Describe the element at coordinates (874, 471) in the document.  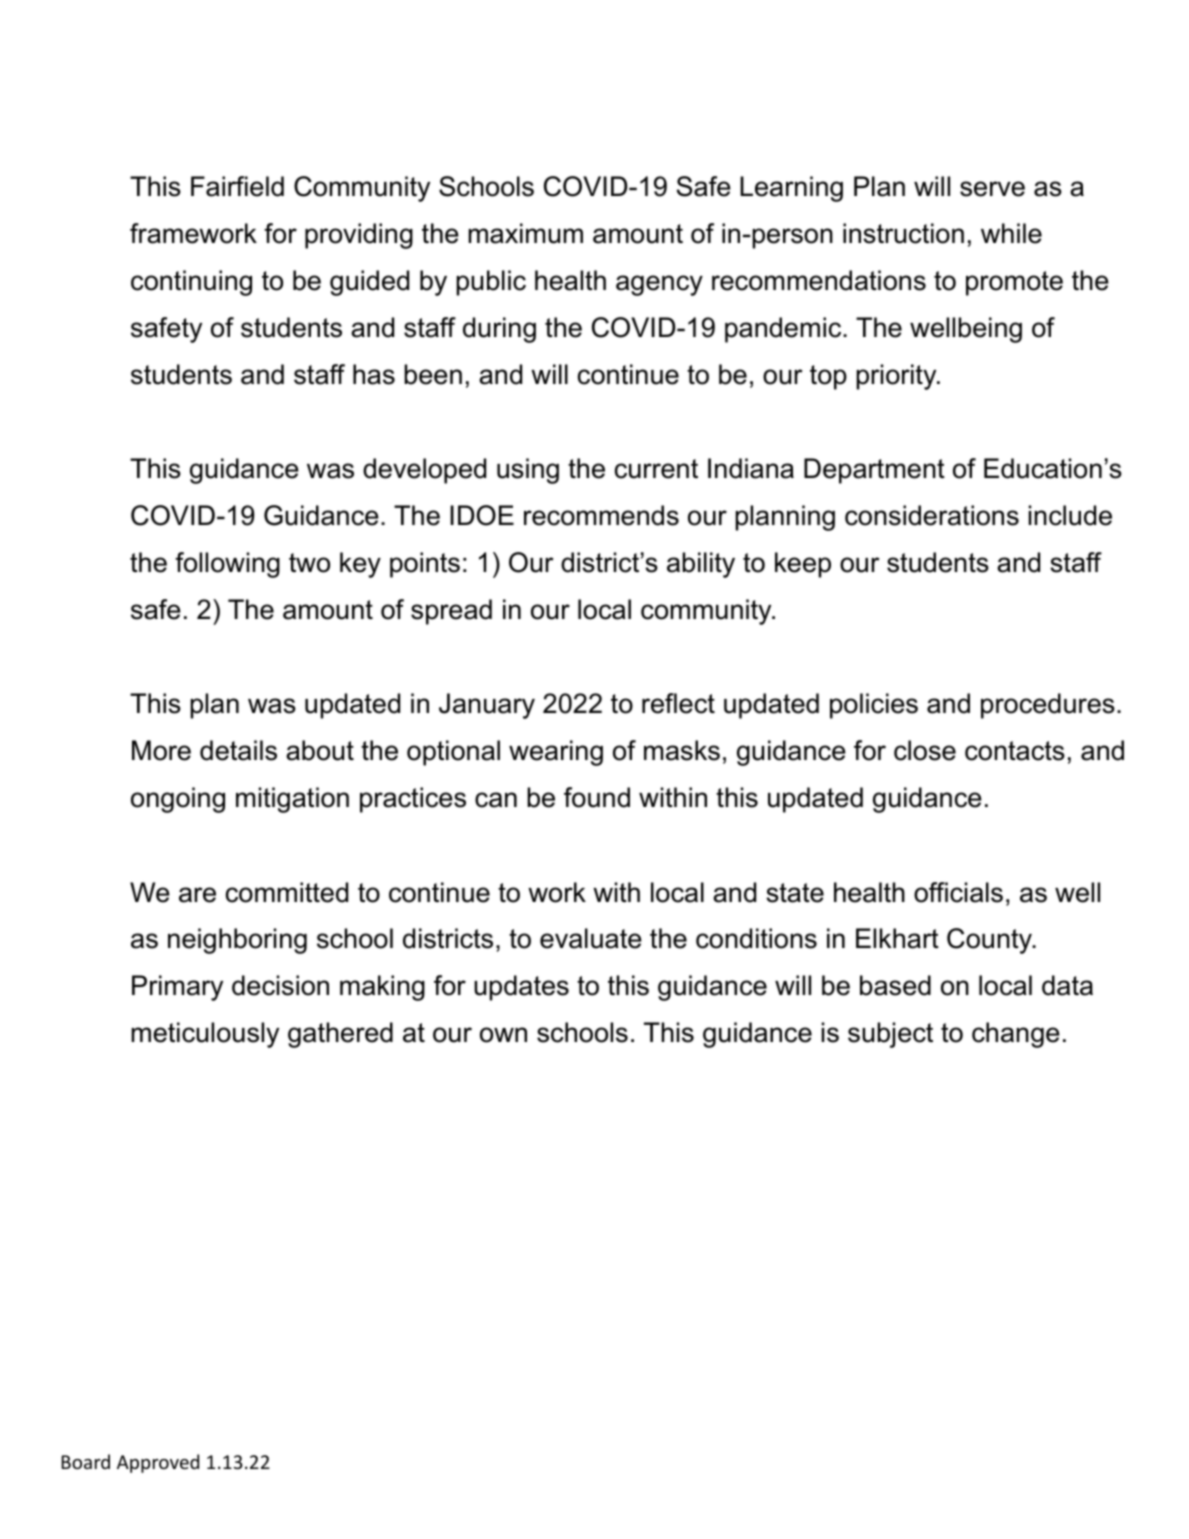
I see `Department` at that location.
